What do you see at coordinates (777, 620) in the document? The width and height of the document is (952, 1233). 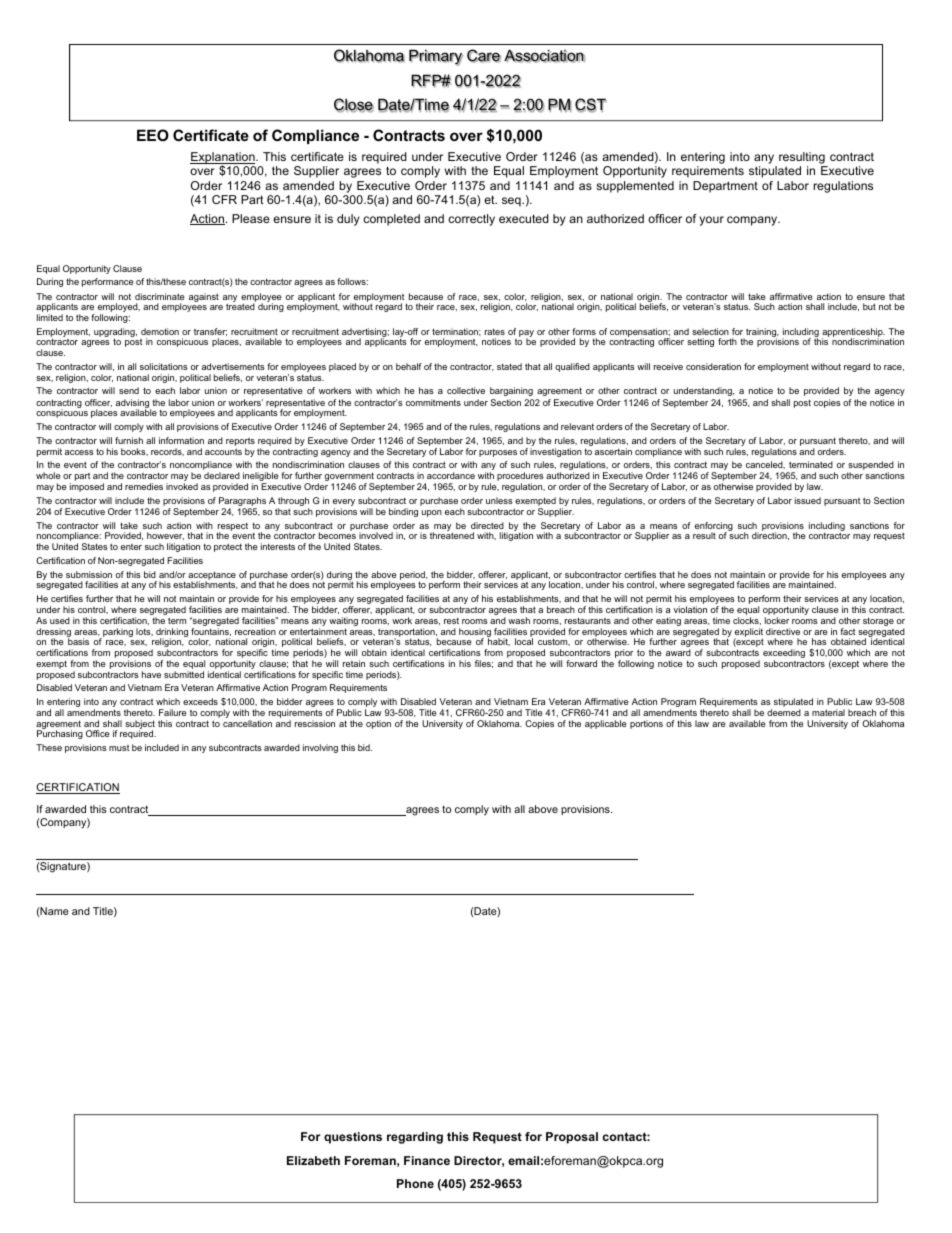 I see `locker` at bounding box center [777, 620].
